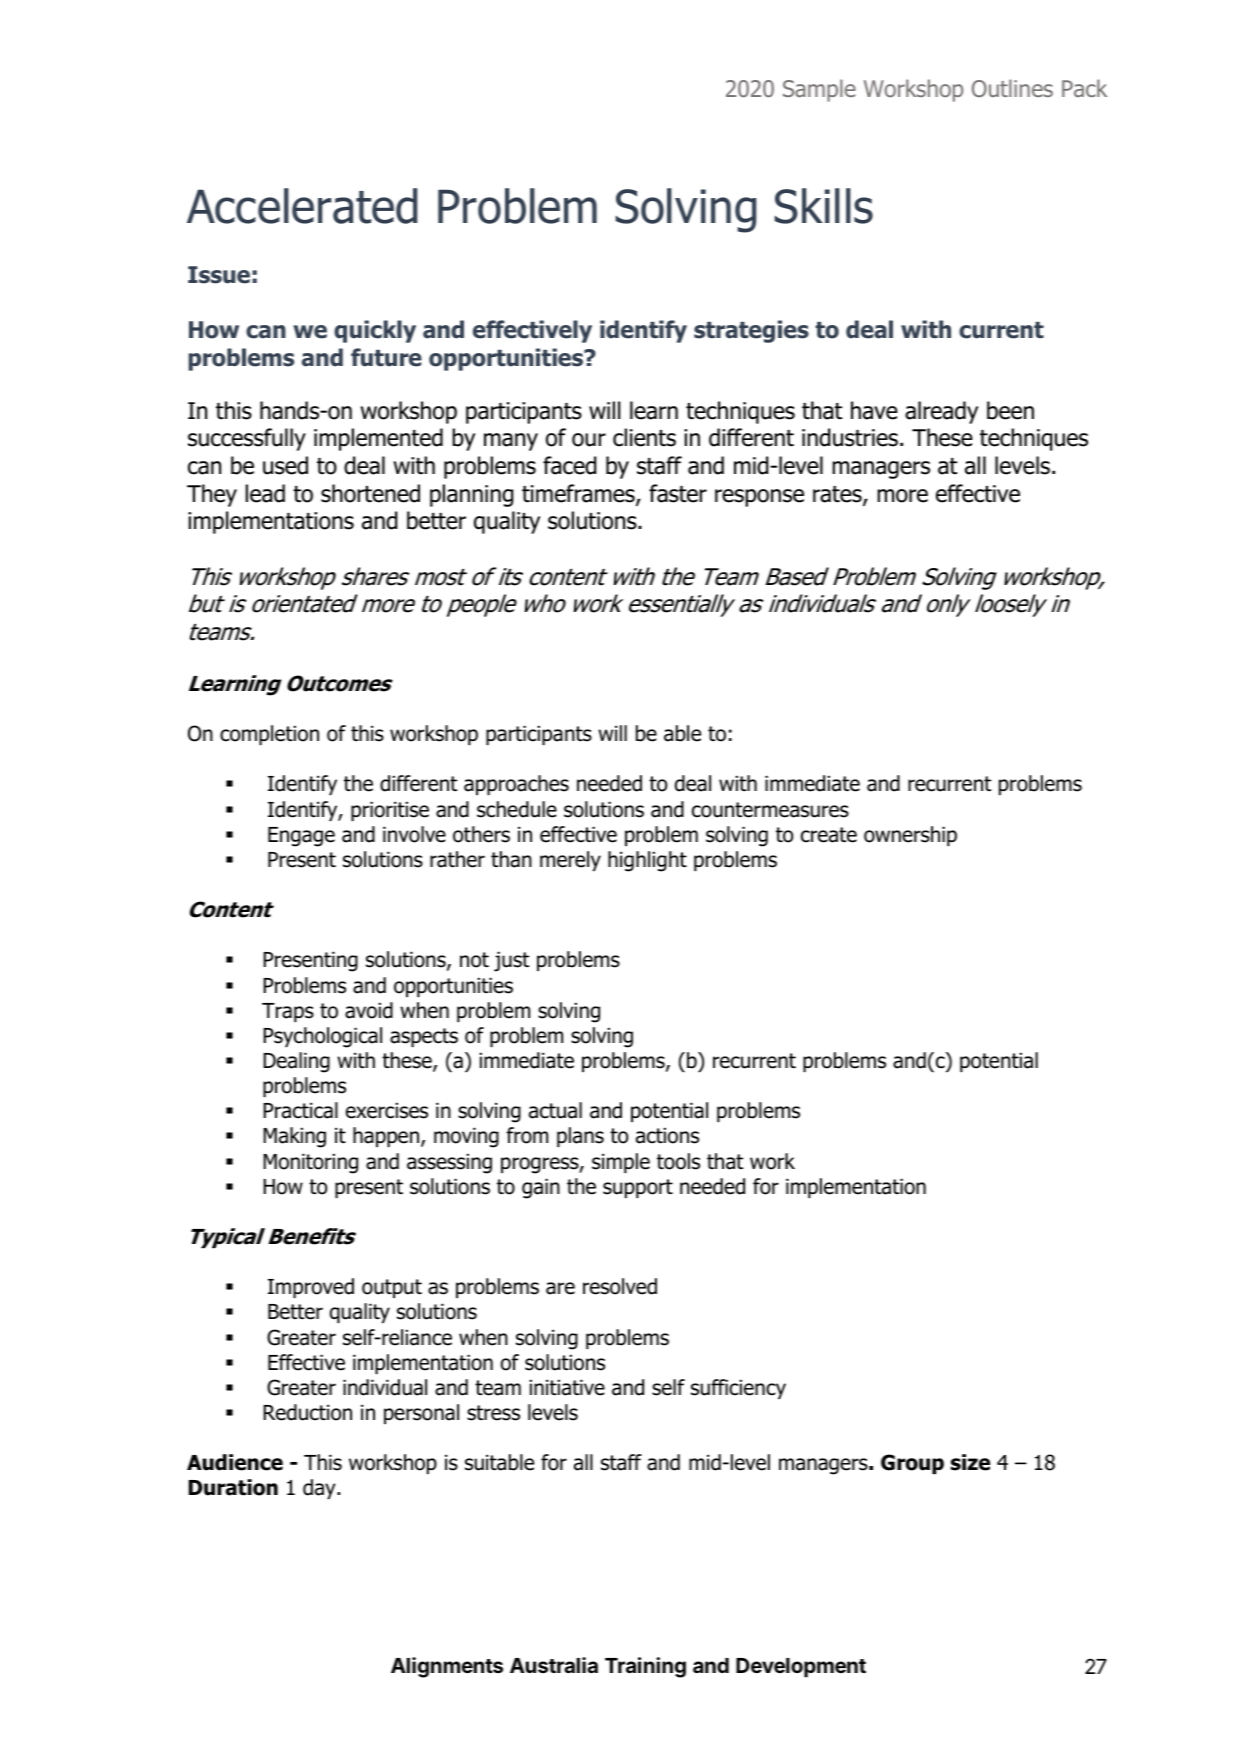 This screenshot has height=1753, width=1240. Describe the element at coordinates (678, 1161) in the screenshot. I see `tools` at that location.
